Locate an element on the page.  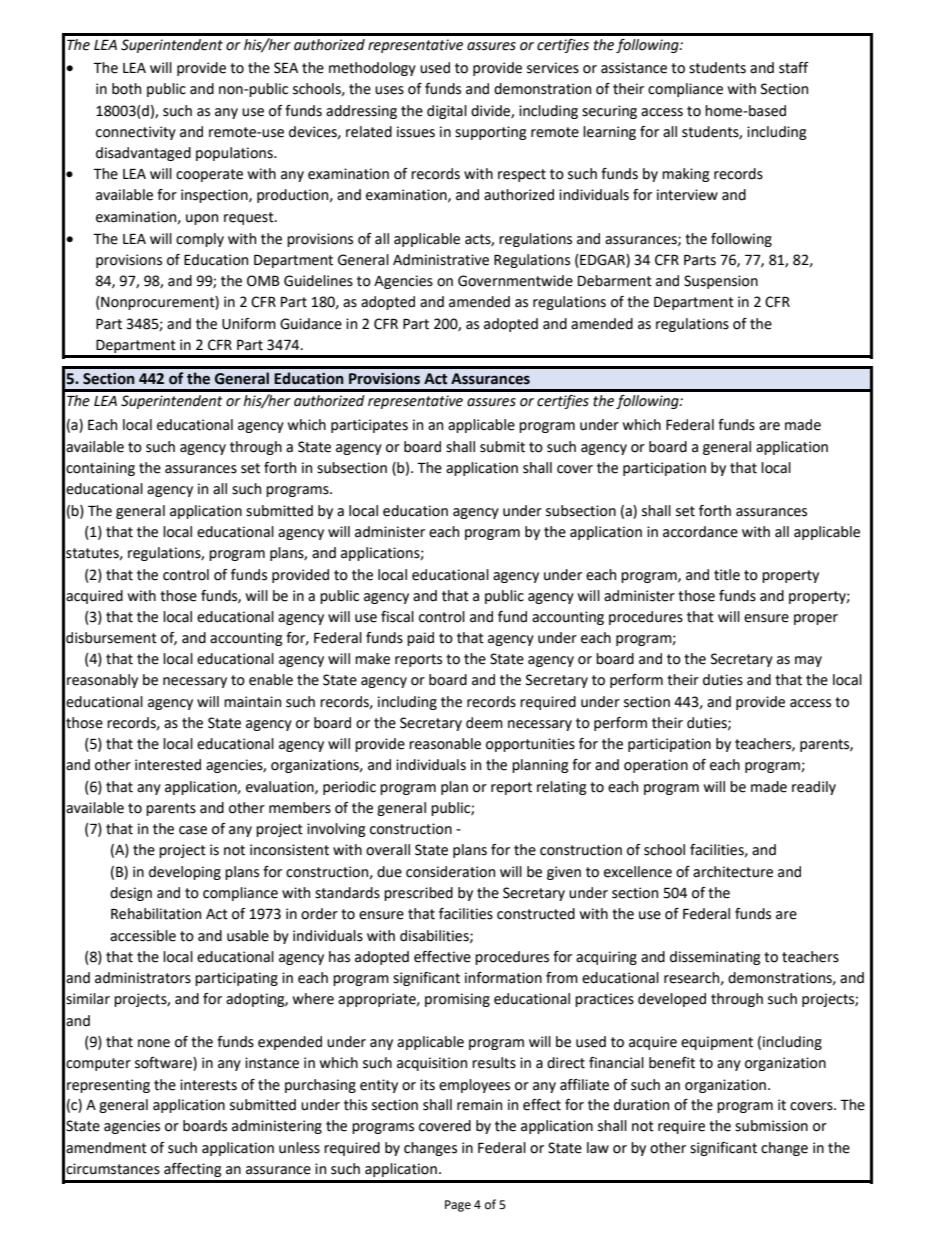
Uniform is located at coordinates (249, 324).
